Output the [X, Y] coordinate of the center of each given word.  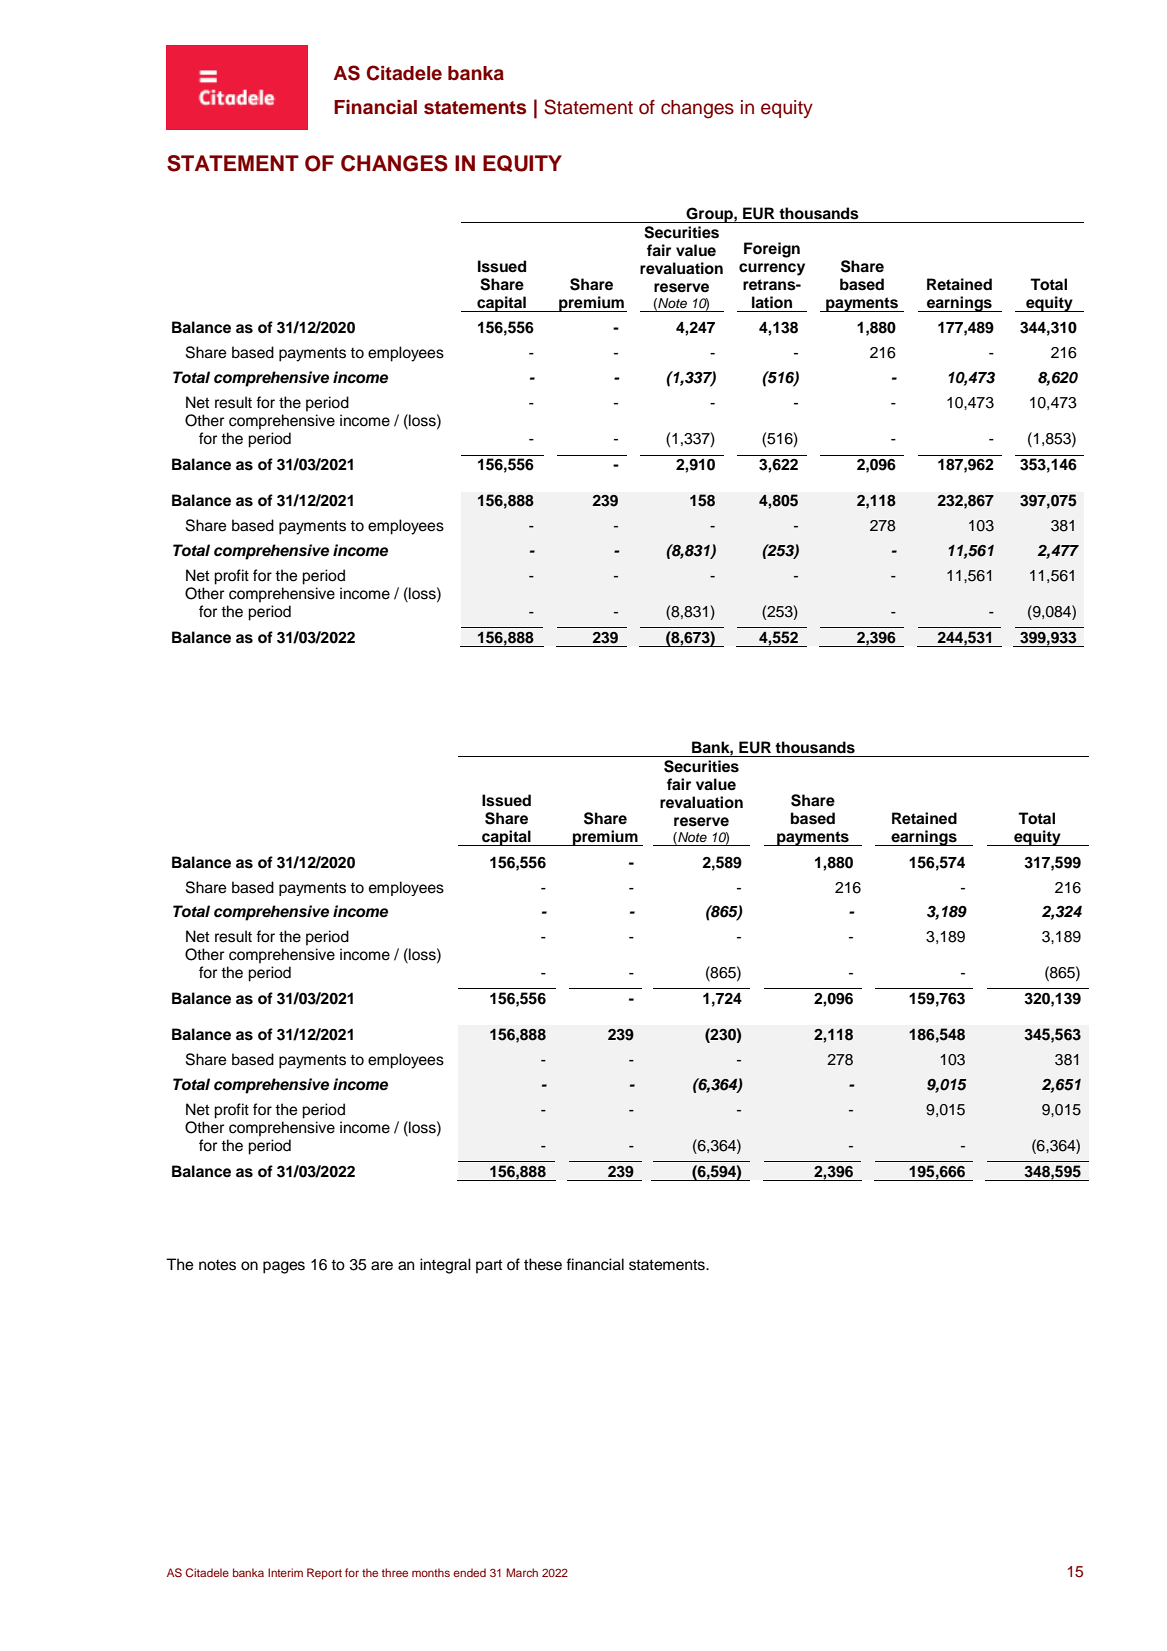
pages [284, 1267]
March [522, 1572]
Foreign [772, 250]
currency [772, 269]
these [543, 1264]
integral [445, 1266]
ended [469, 1572]
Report [324, 1574]
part [489, 1266]
